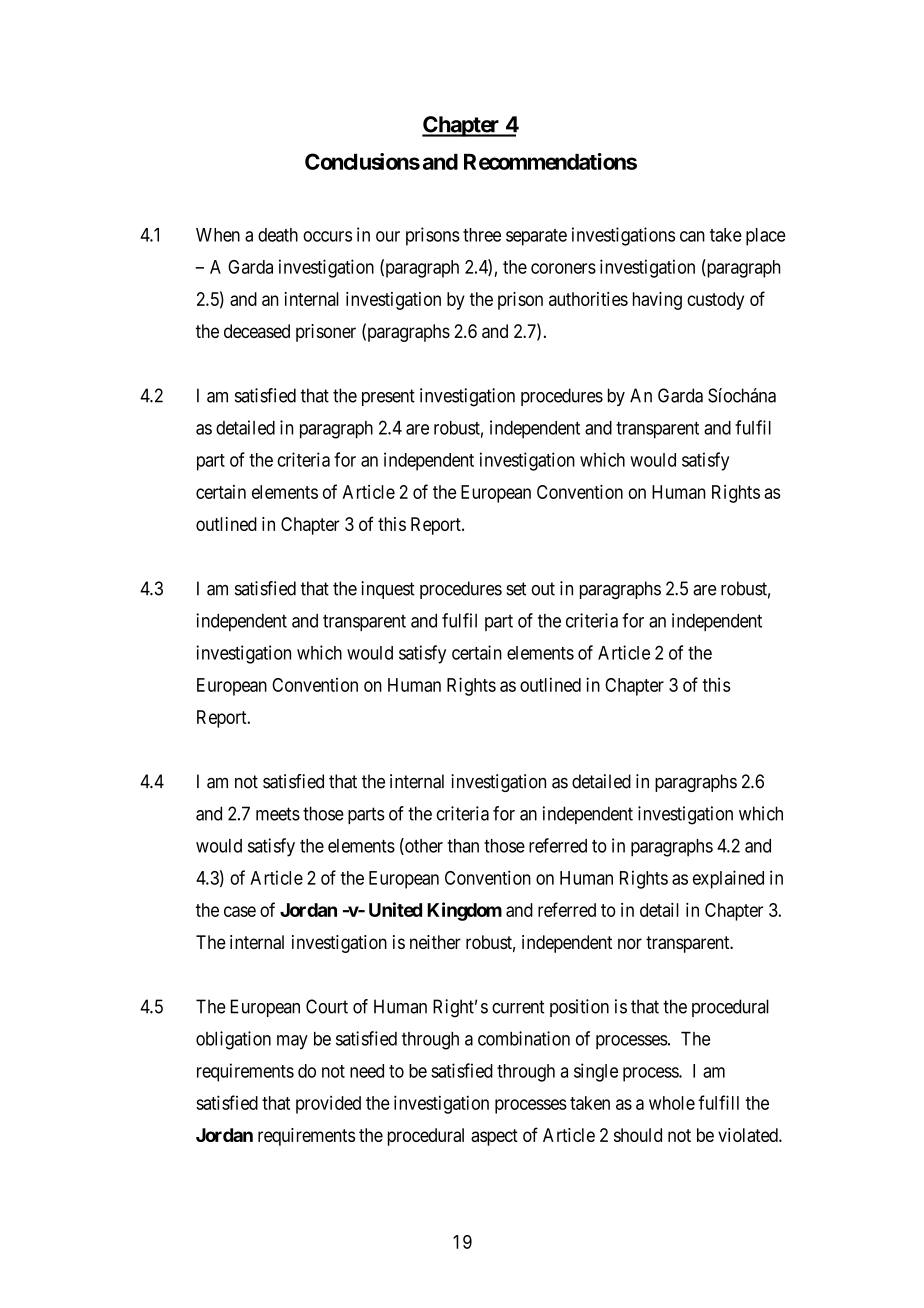  What do you see at coordinates (278, 235) in the screenshot?
I see `death` at bounding box center [278, 235].
